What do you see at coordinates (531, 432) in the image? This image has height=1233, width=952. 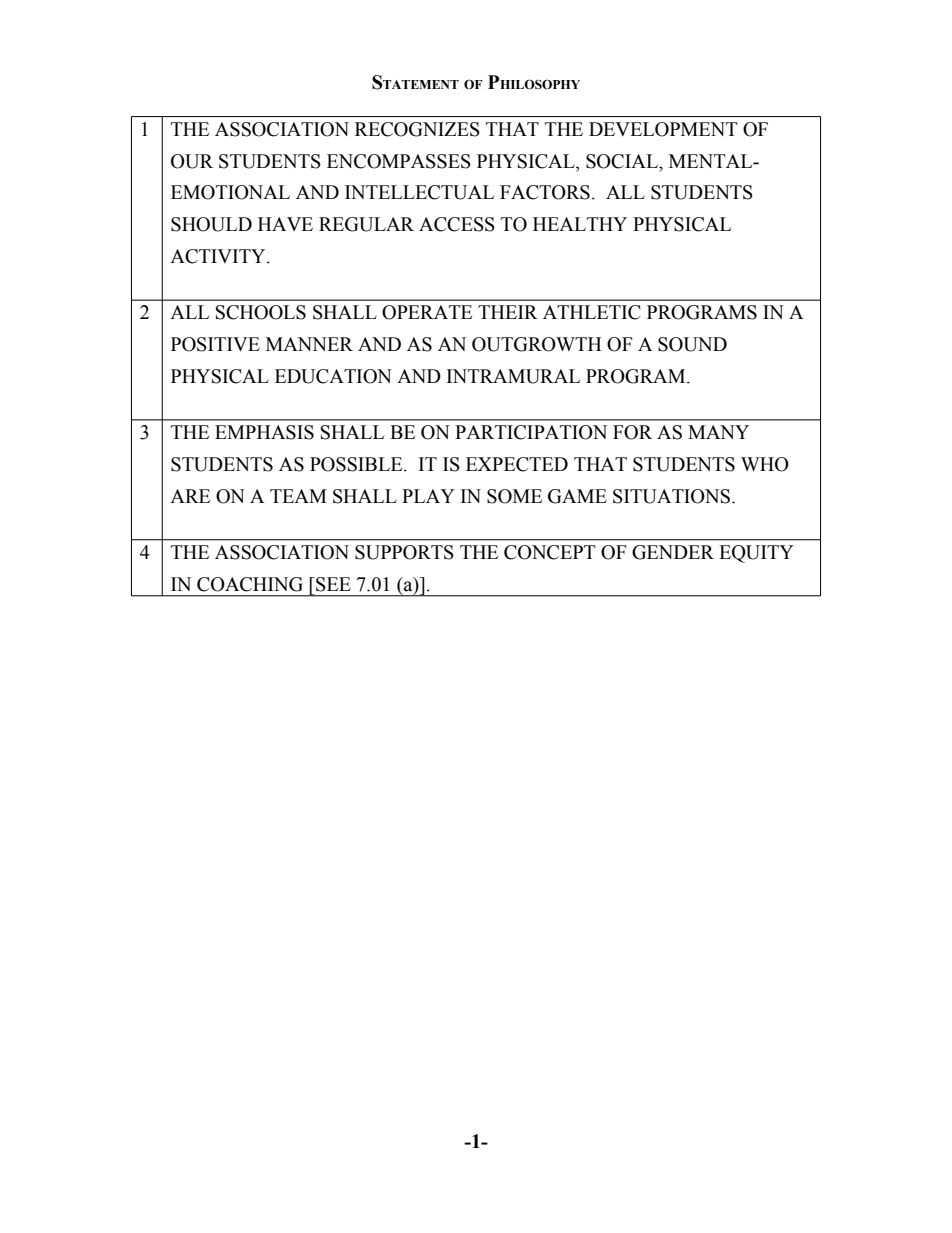 I see `PARTICIPATION` at bounding box center [531, 432].
